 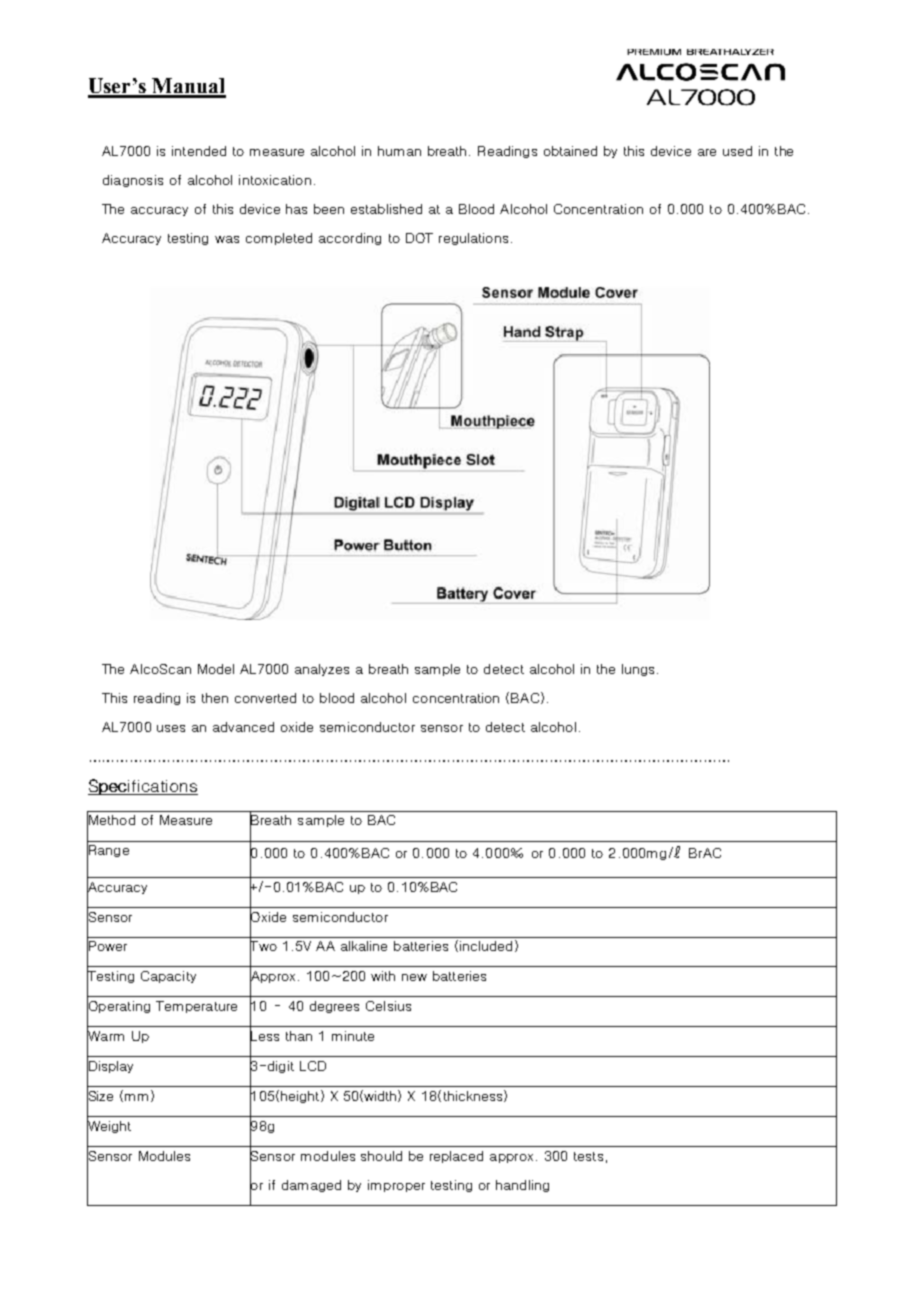 What do you see at coordinates (216, 669) in the image?
I see `Model` at bounding box center [216, 669].
